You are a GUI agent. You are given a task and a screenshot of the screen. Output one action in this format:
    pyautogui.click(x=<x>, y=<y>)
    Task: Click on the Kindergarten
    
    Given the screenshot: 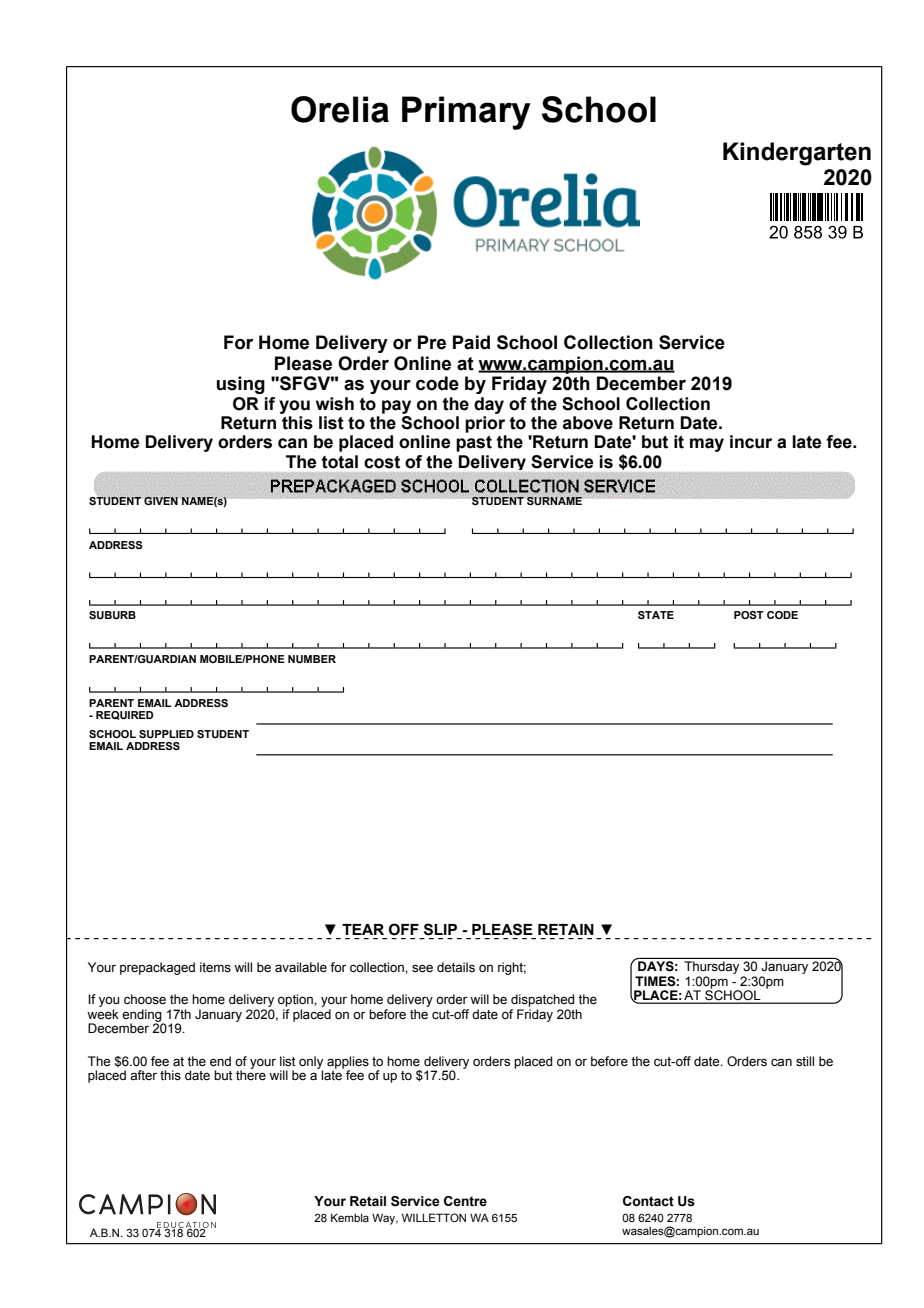 What is the action you would take?
    pyautogui.click(x=797, y=154)
